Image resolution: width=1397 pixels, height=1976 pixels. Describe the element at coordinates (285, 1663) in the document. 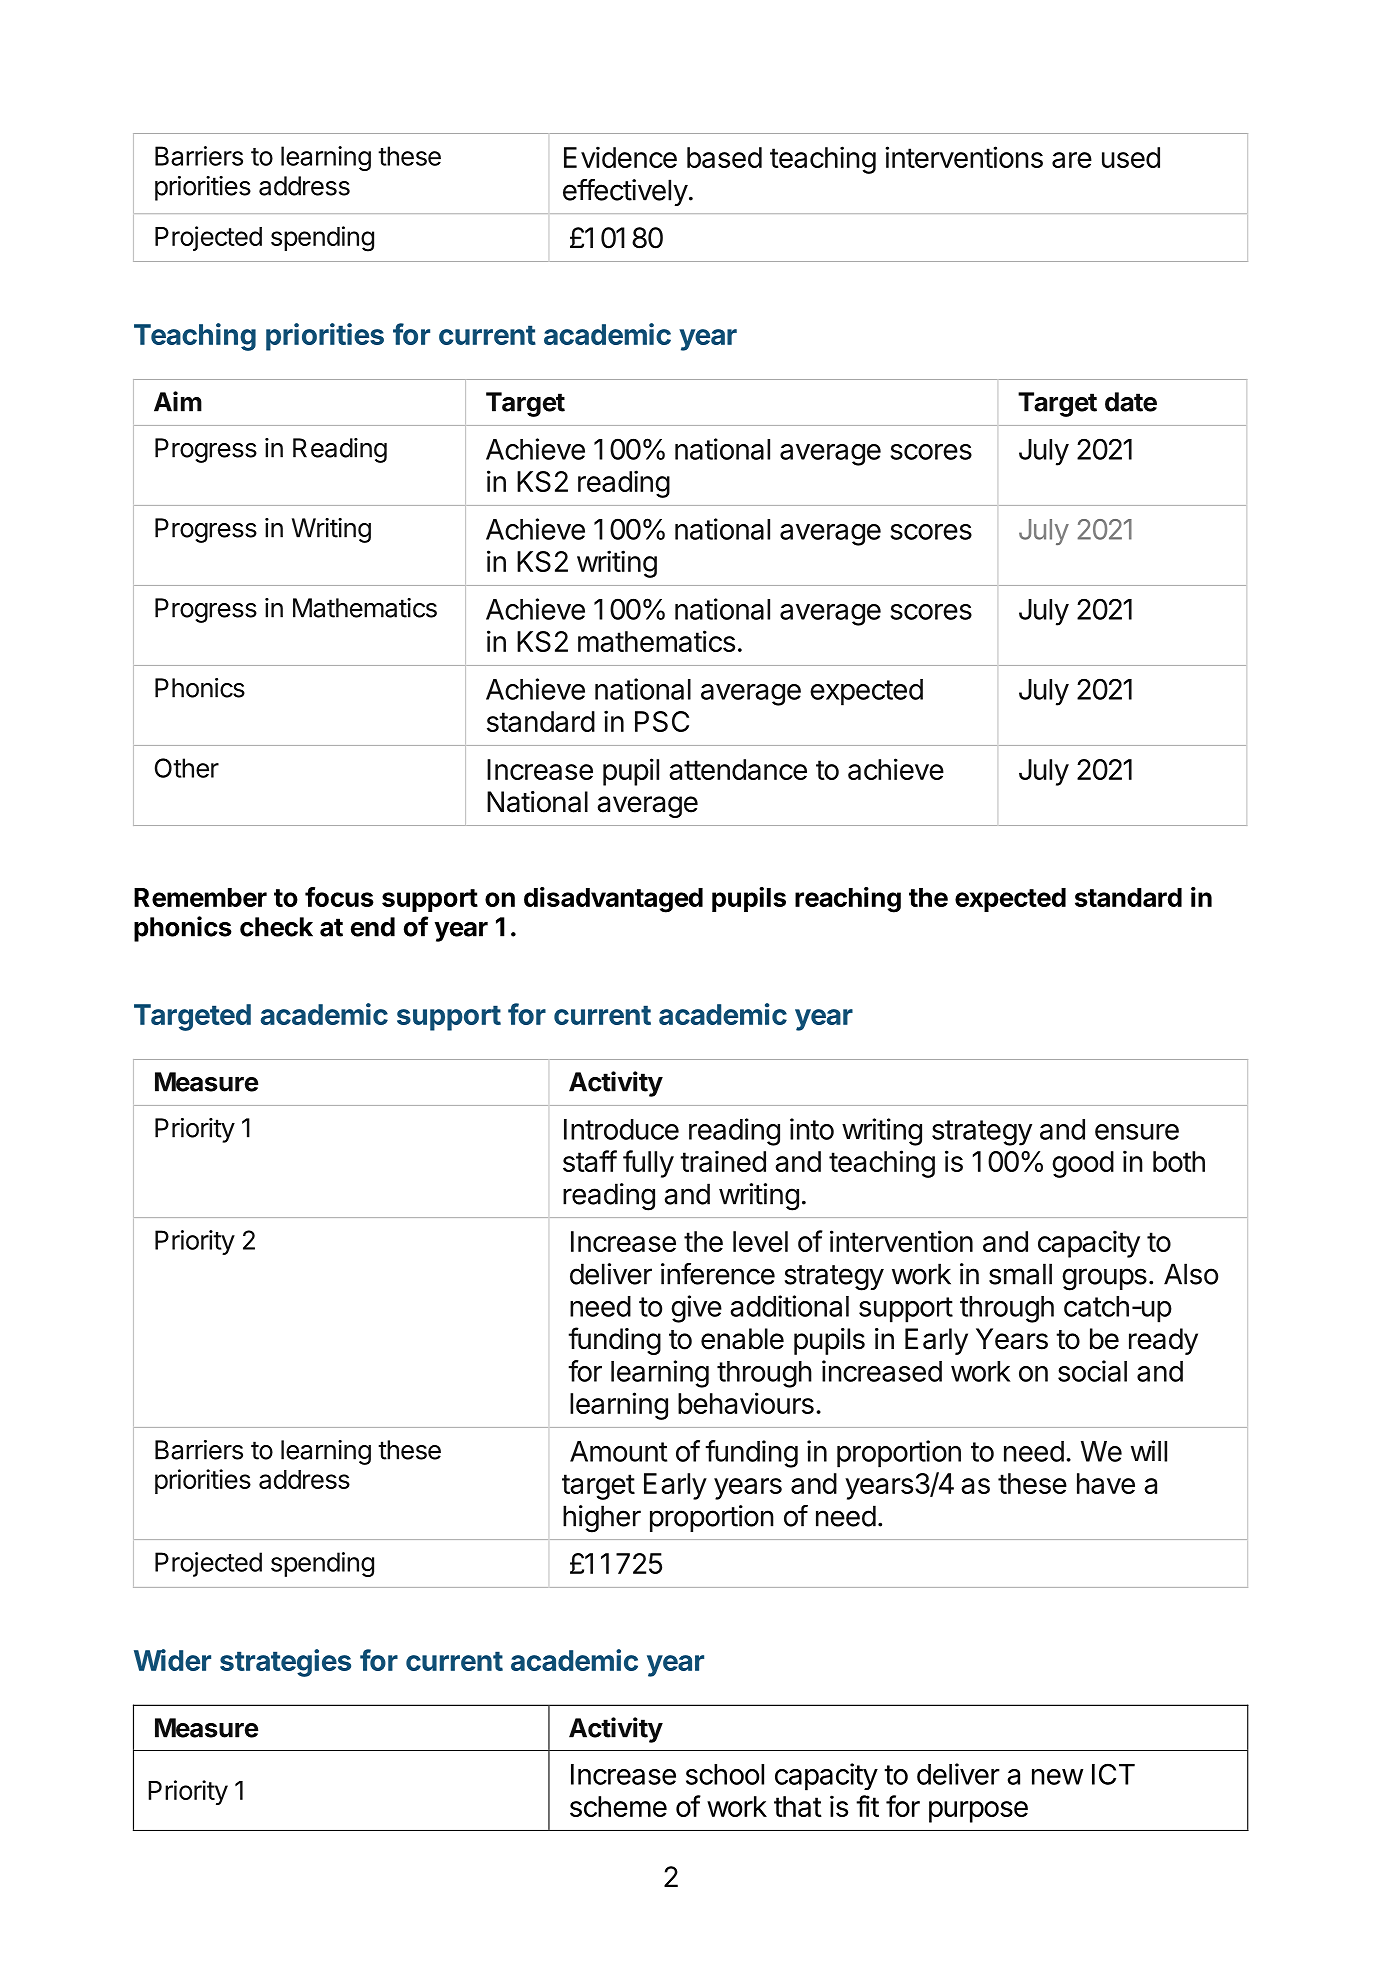

I see `strategies` at that location.
